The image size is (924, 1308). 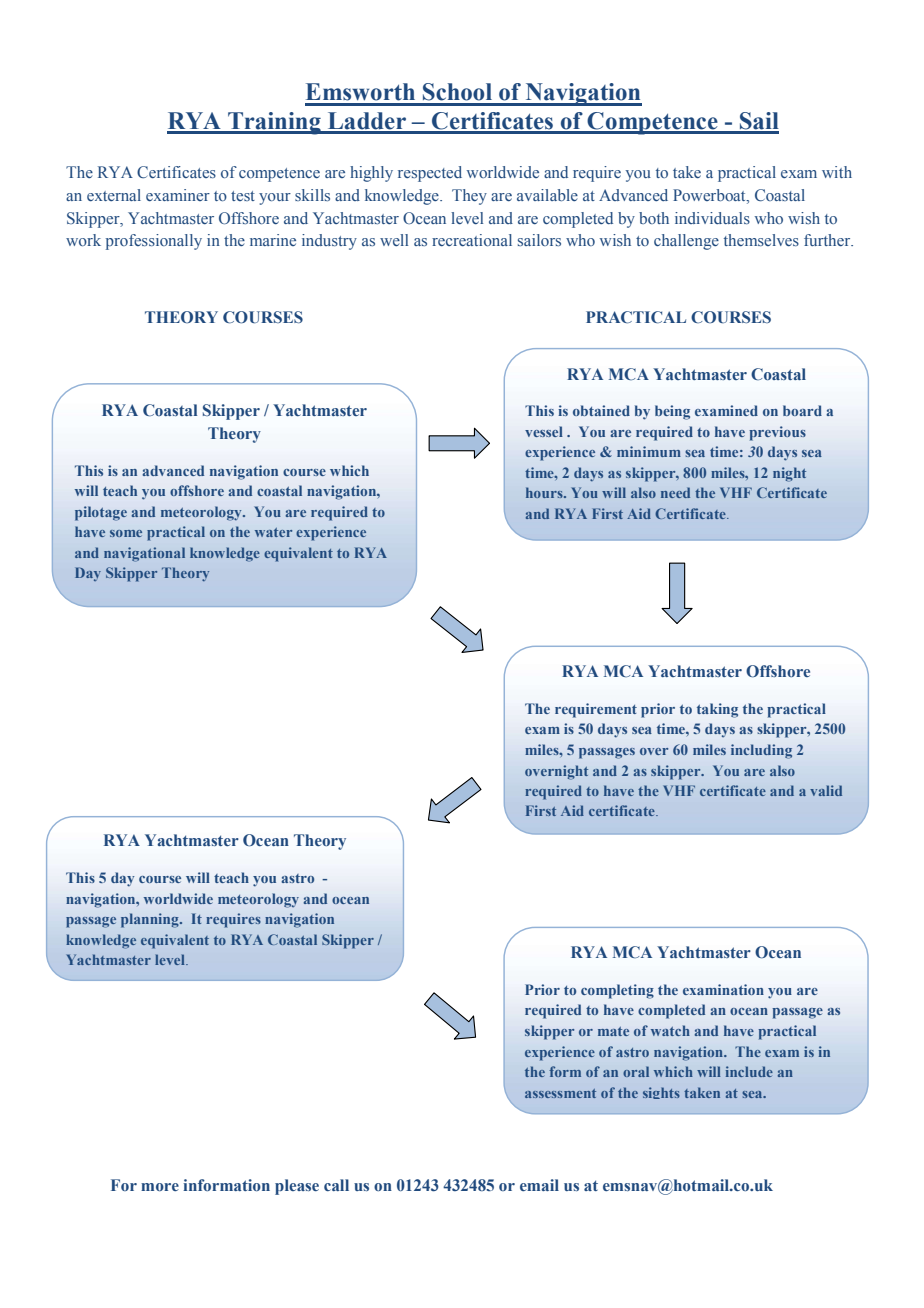 I want to click on more, so click(x=160, y=1187).
